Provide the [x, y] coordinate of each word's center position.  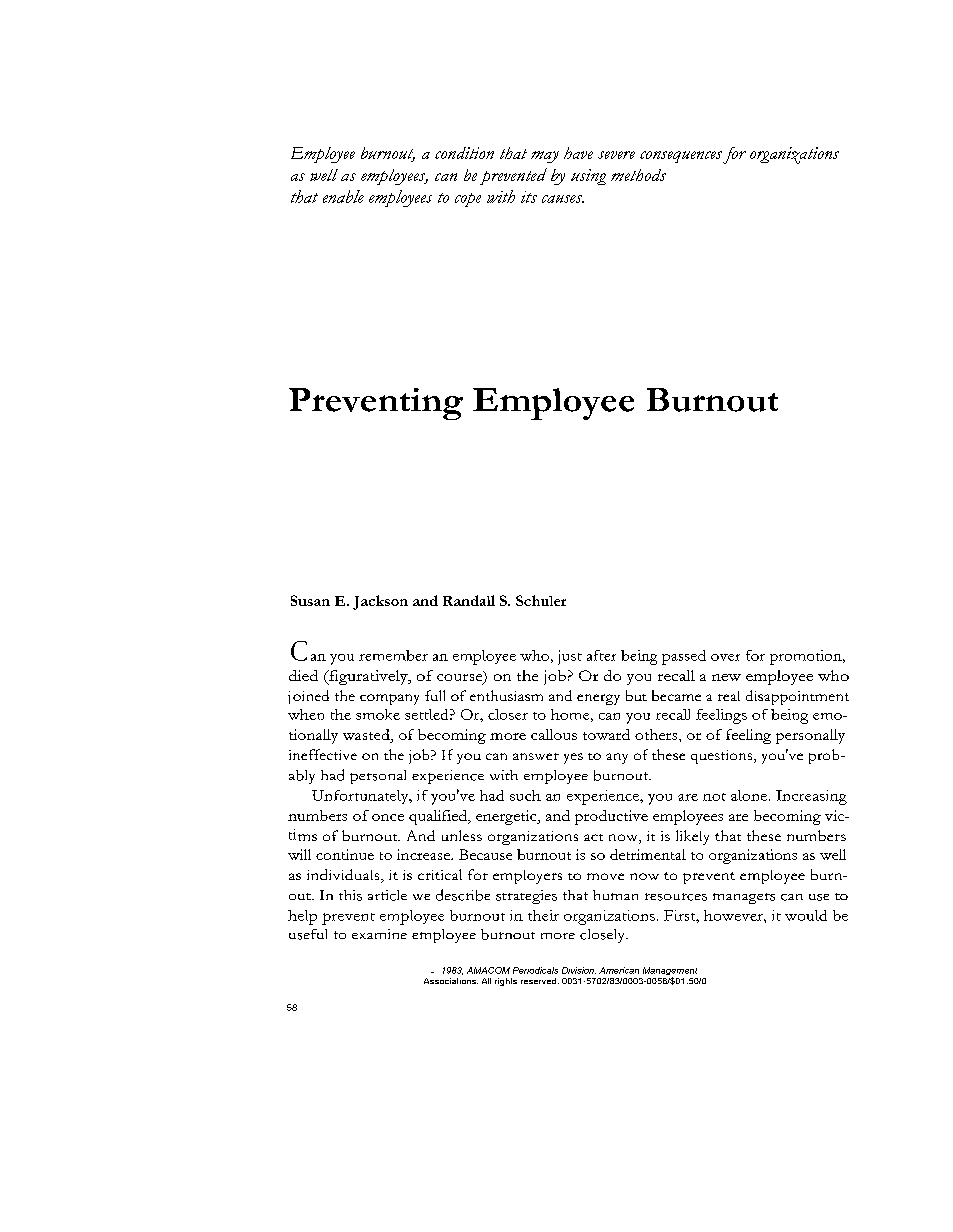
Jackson [380, 602]
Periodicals [535, 970]
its [529, 197]
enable [343, 196]
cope [468, 200]
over [725, 657]
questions [723, 757]
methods [638, 175]
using [588, 177]
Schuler [541, 600]
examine [379, 934]
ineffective [323, 754]
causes [563, 199]
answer [536, 756]
